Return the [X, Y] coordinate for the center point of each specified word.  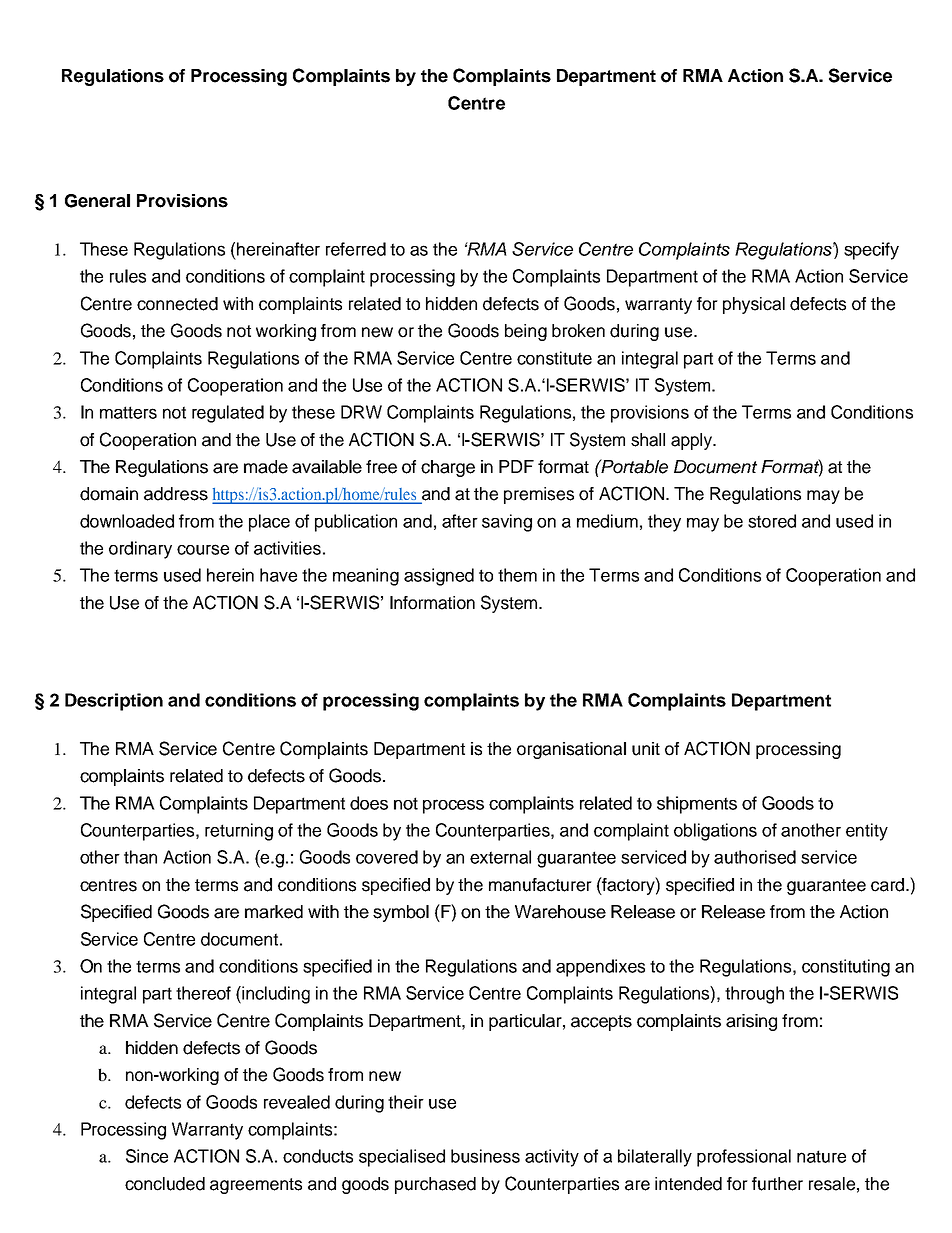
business [485, 1156]
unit [646, 749]
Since [147, 1156]
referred [356, 249]
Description [114, 702]
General [97, 201]
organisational [571, 750]
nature [821, 1156]
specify [871, 251]
